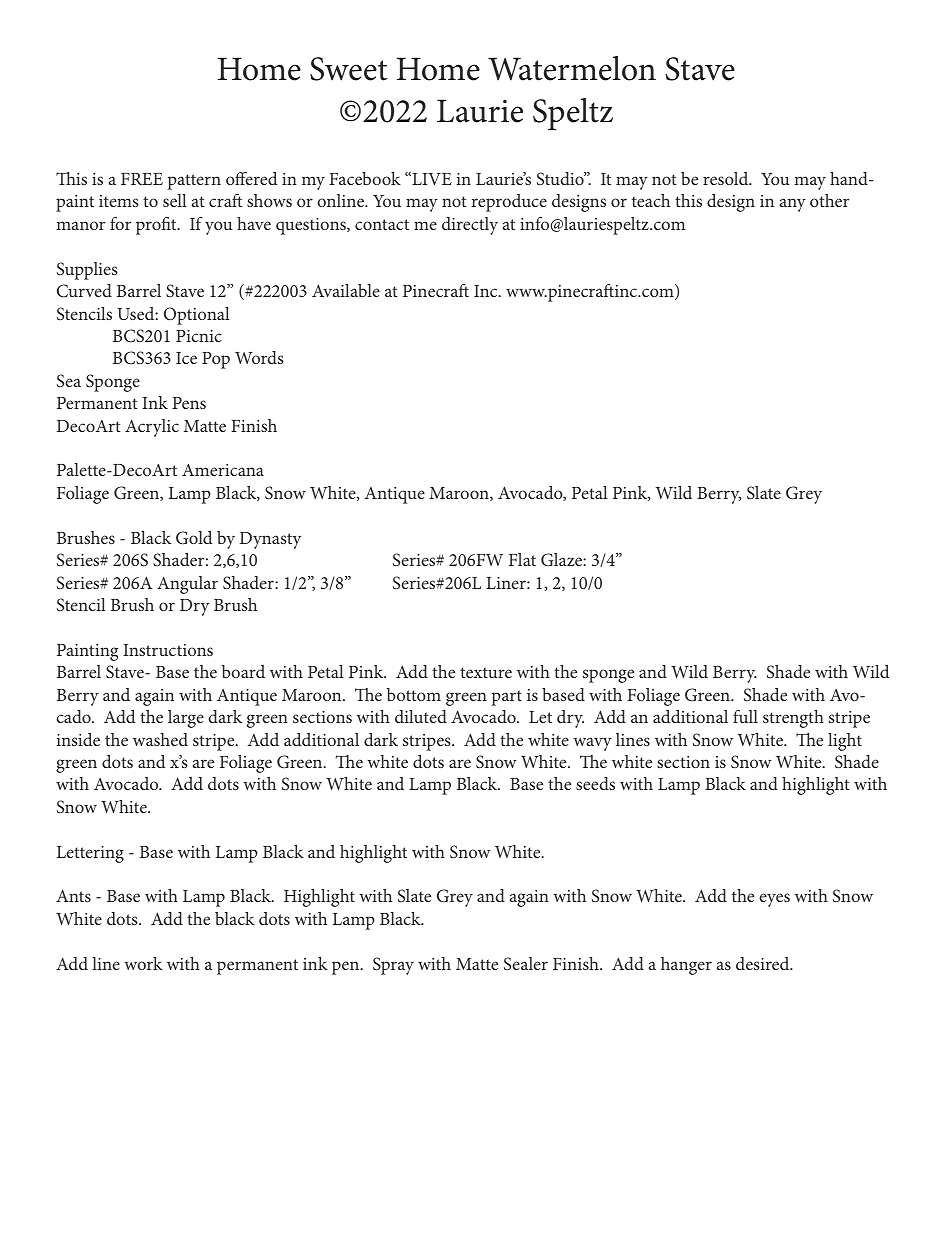  I want to click on Gold, so click(194, 537).
